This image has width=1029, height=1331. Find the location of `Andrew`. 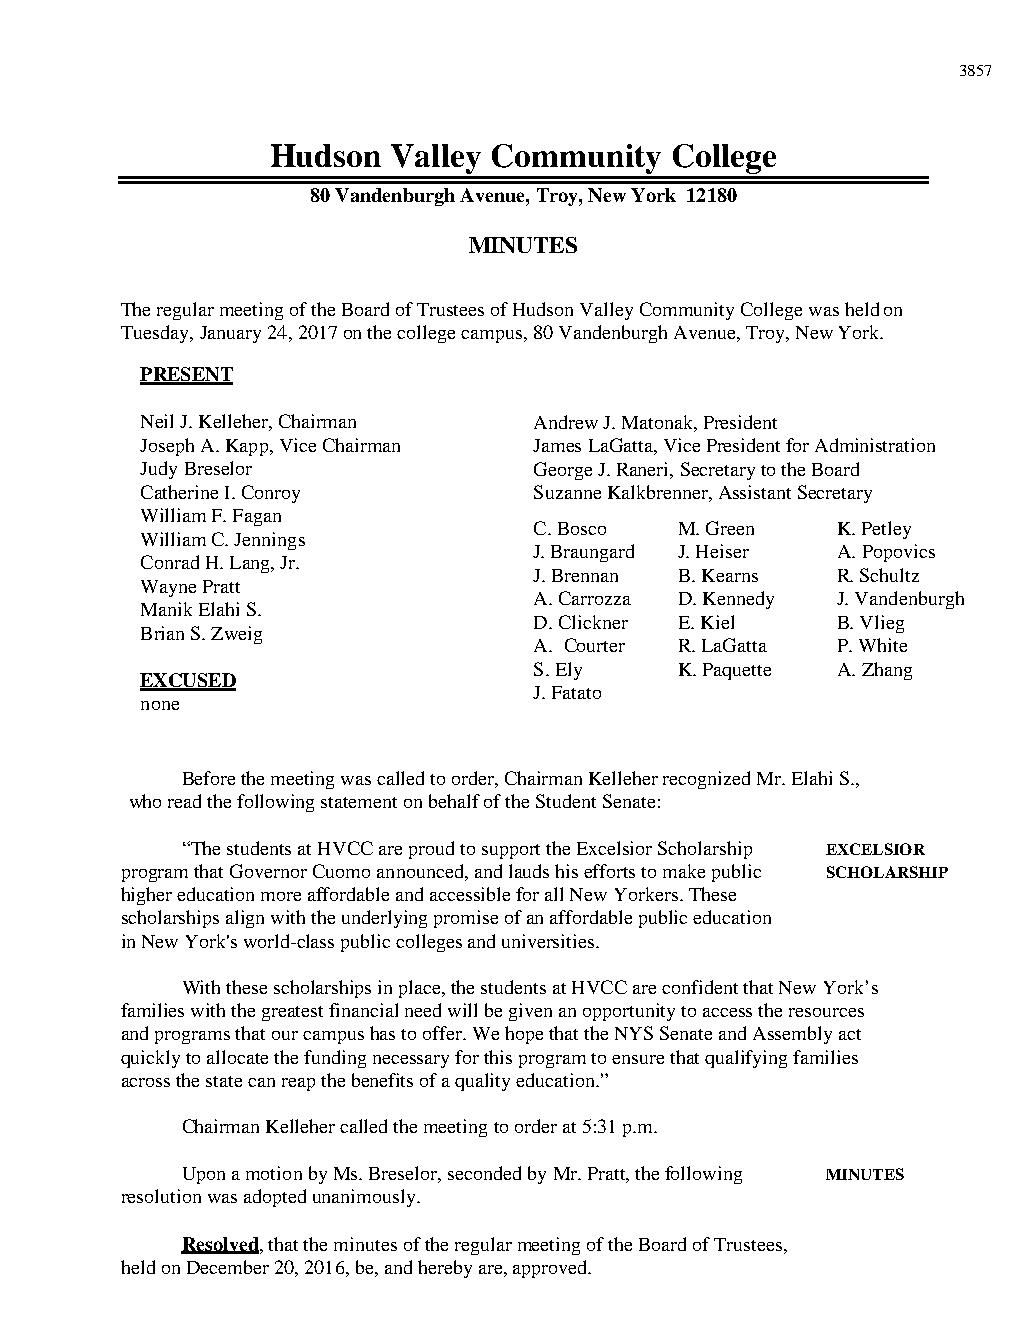

Andrew is located at coordinates (566, 422).
